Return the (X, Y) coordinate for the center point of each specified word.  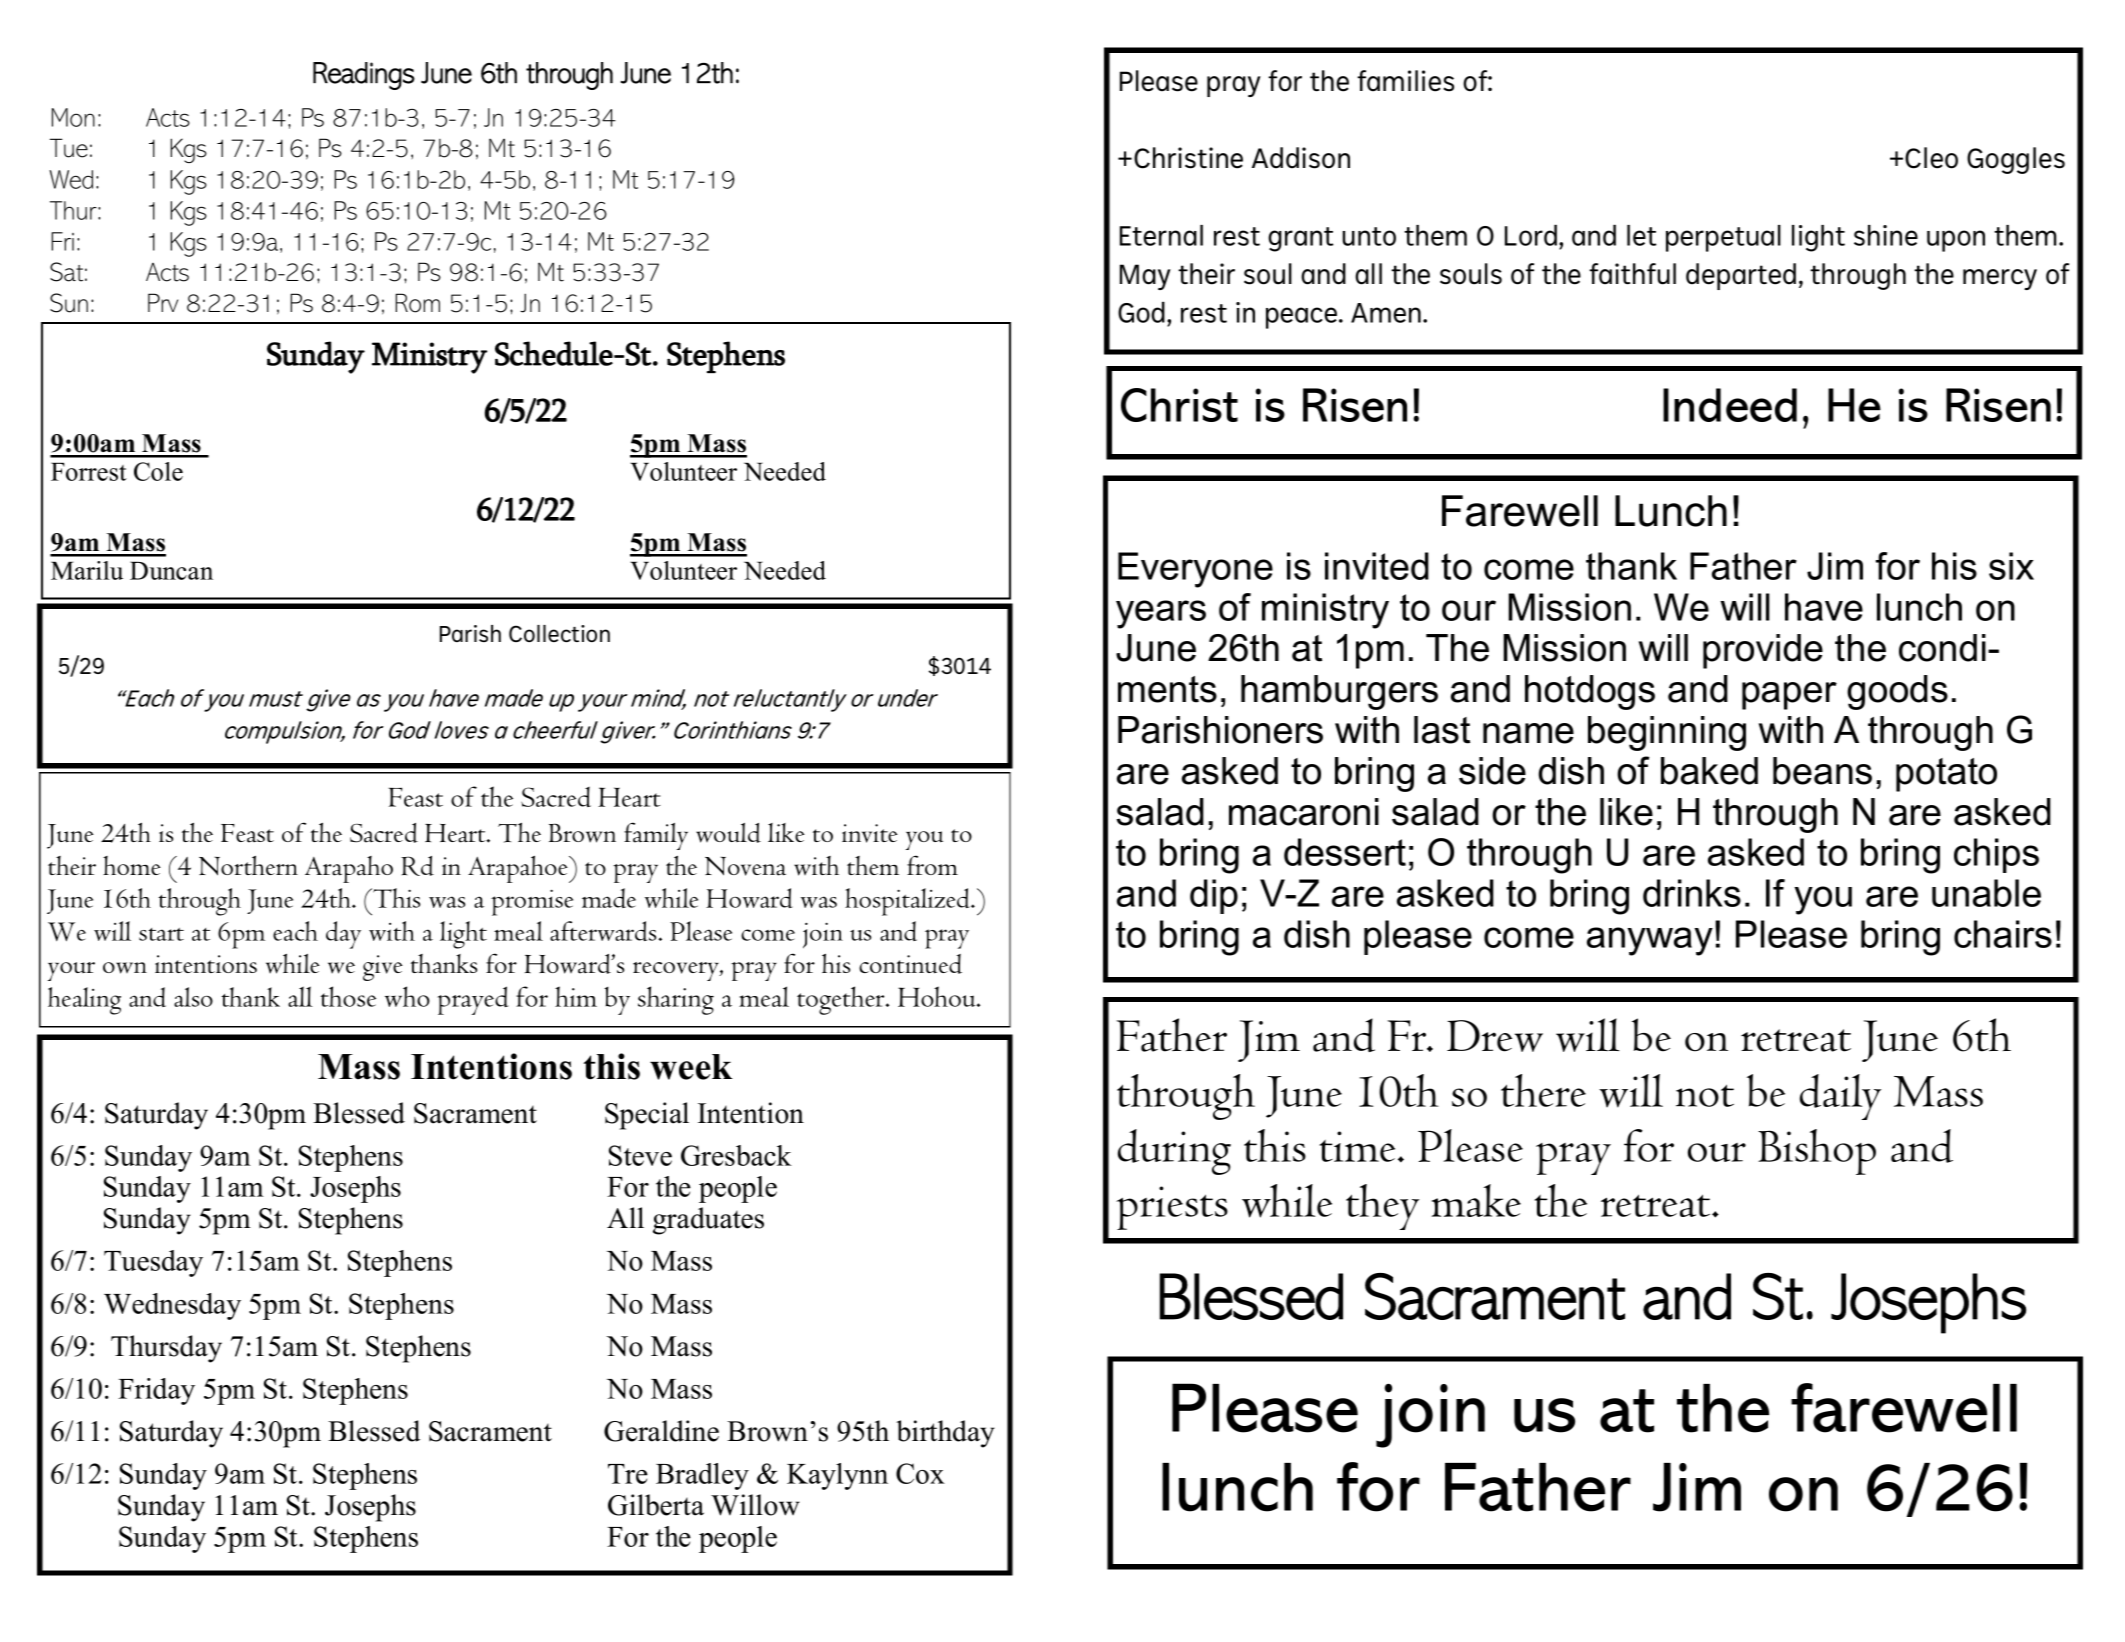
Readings (364, 76)
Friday (156, 1391)
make (1476, 1200)
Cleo (1931, 158)
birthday (945, 1434)
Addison (1301, 158)
